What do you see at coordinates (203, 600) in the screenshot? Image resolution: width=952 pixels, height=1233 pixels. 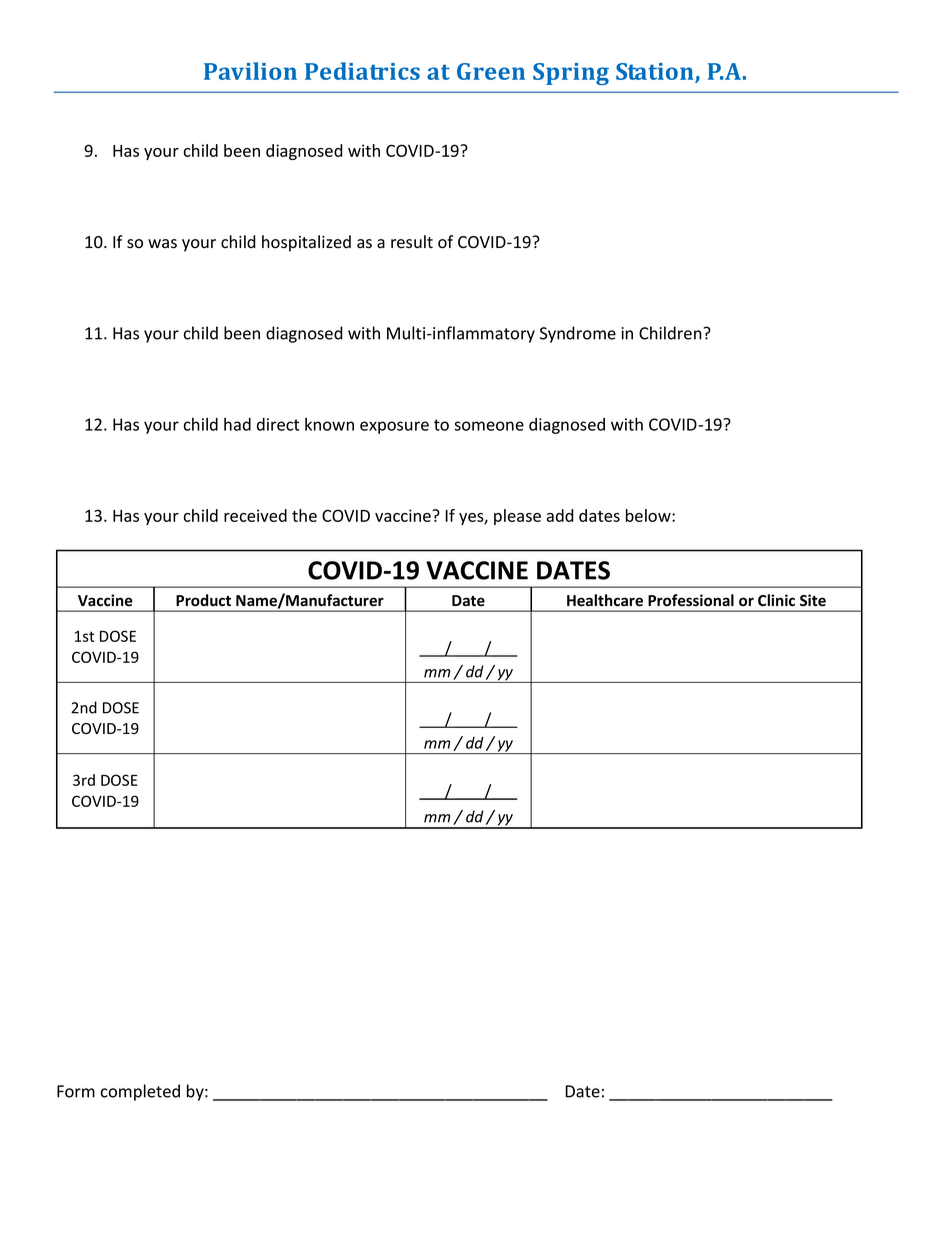 I see `Product` at bounding box center [203, 600].
